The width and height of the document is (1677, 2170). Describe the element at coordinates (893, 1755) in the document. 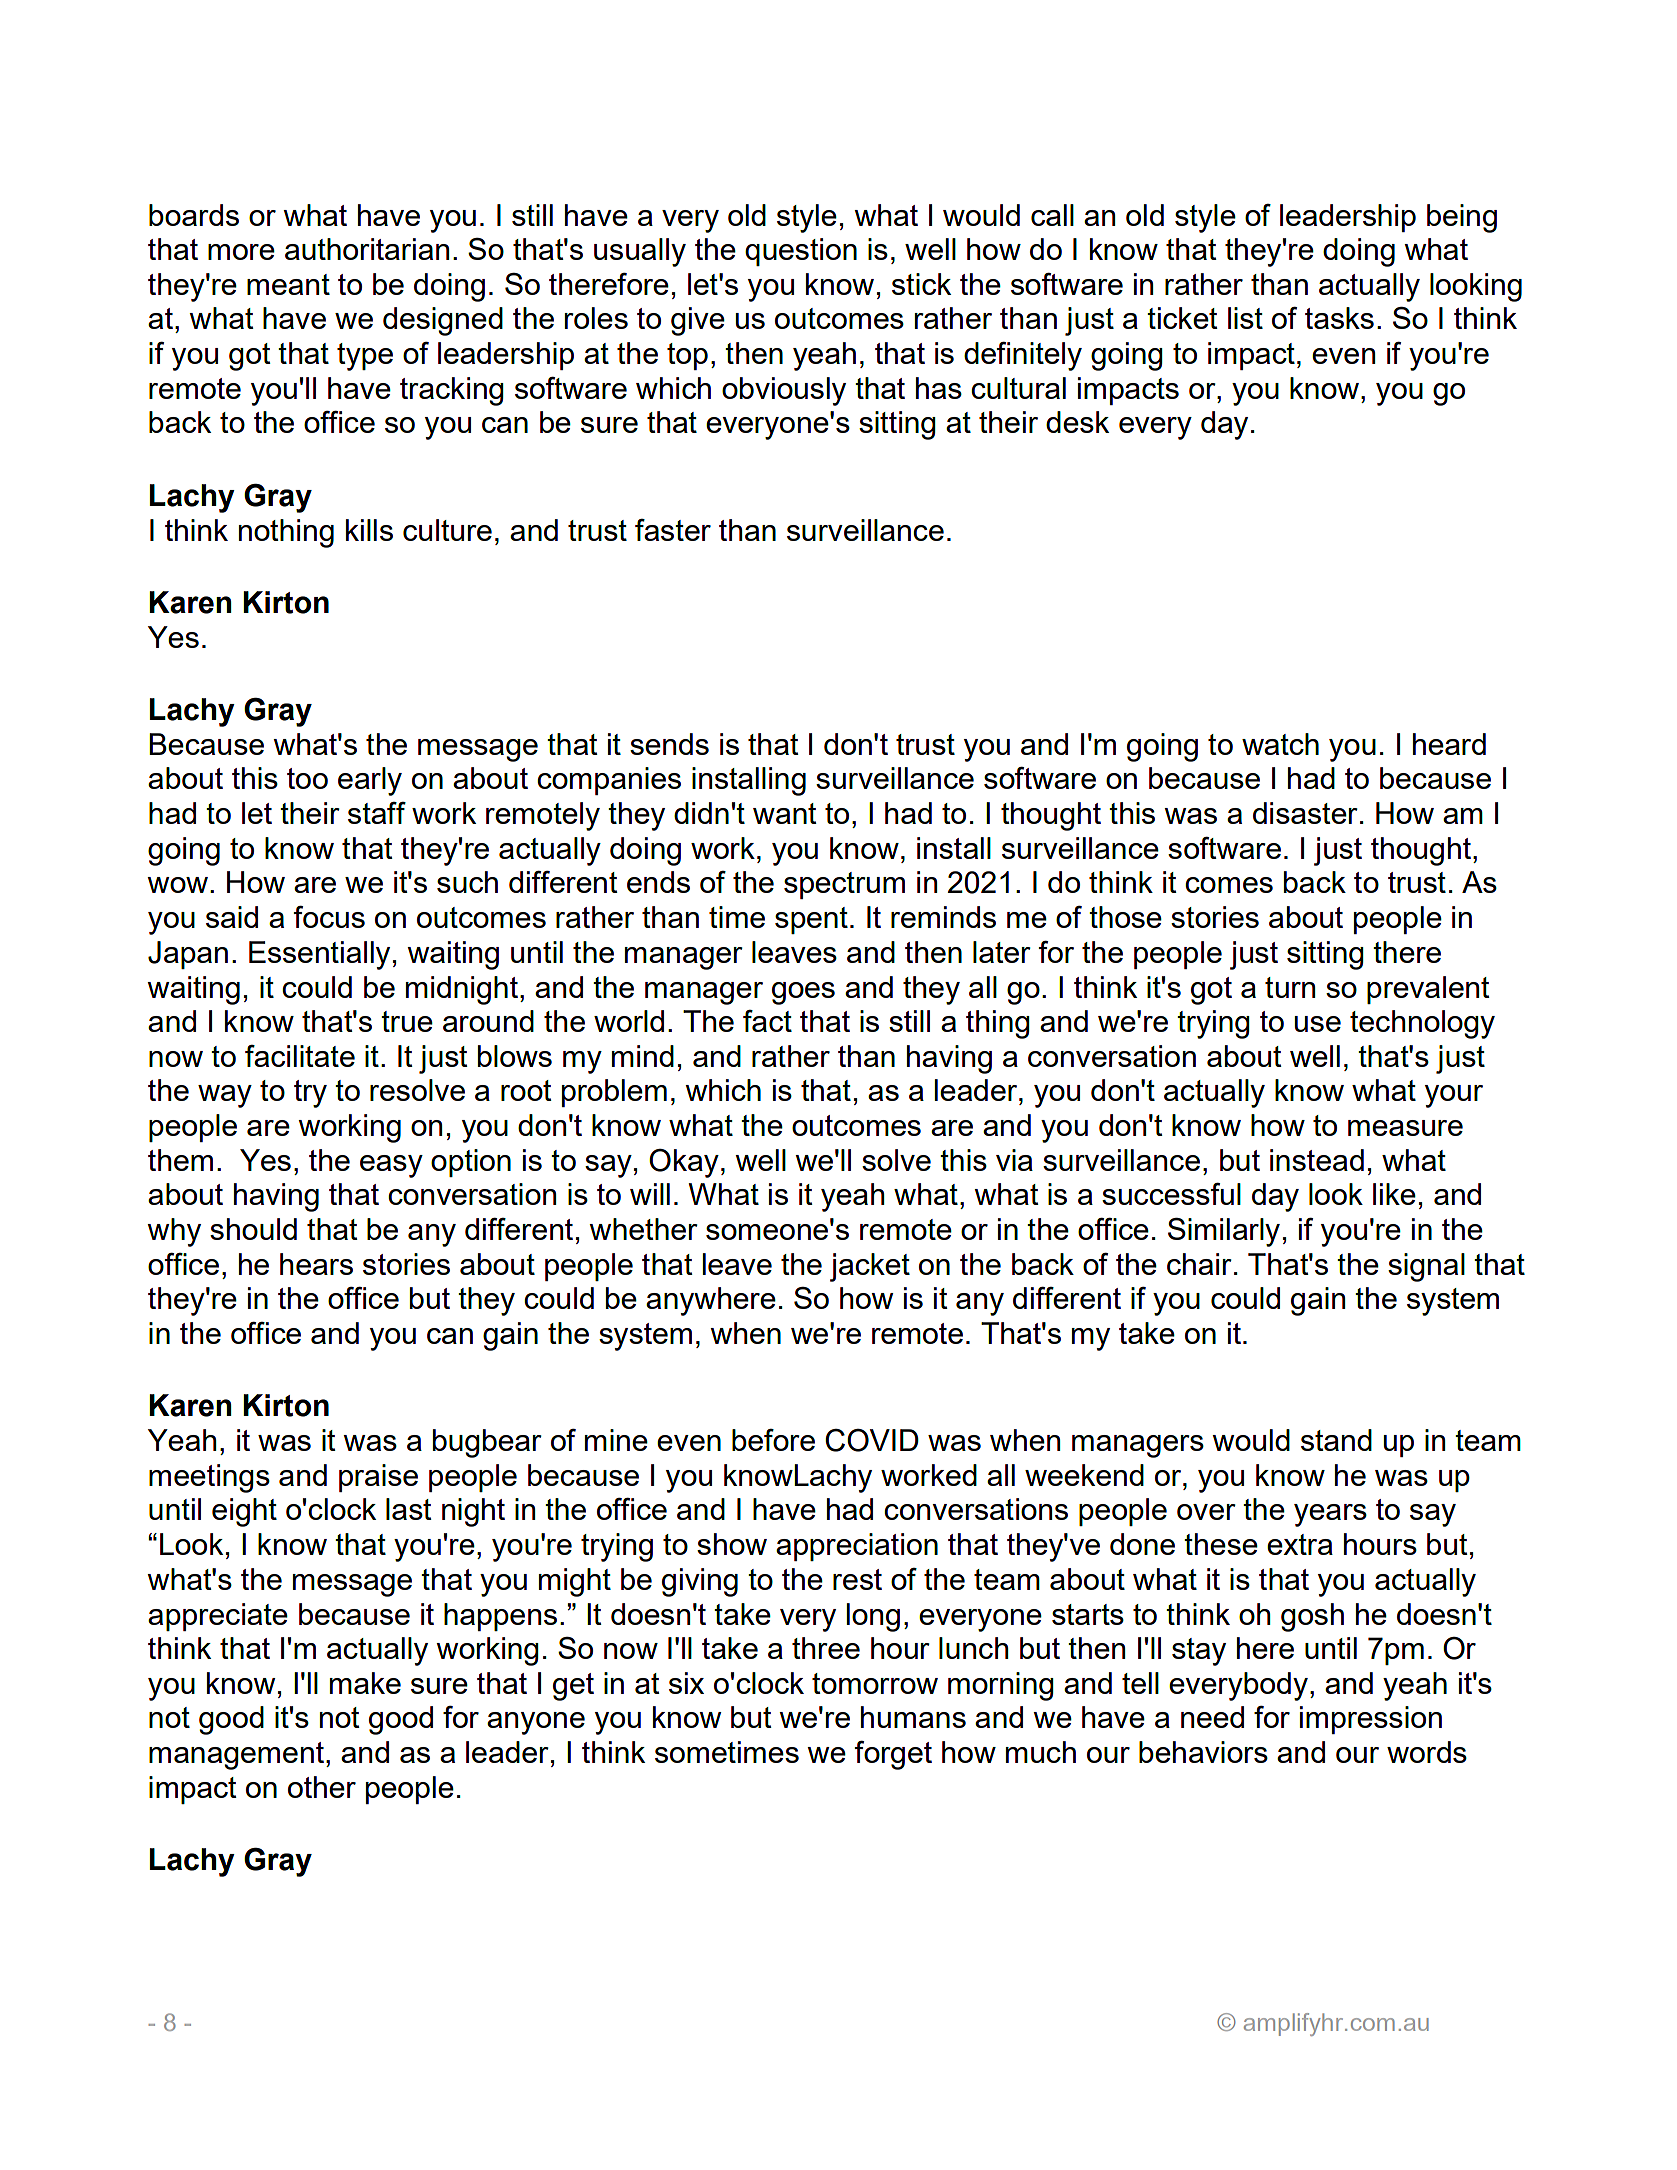

I see `forget` at that location.
